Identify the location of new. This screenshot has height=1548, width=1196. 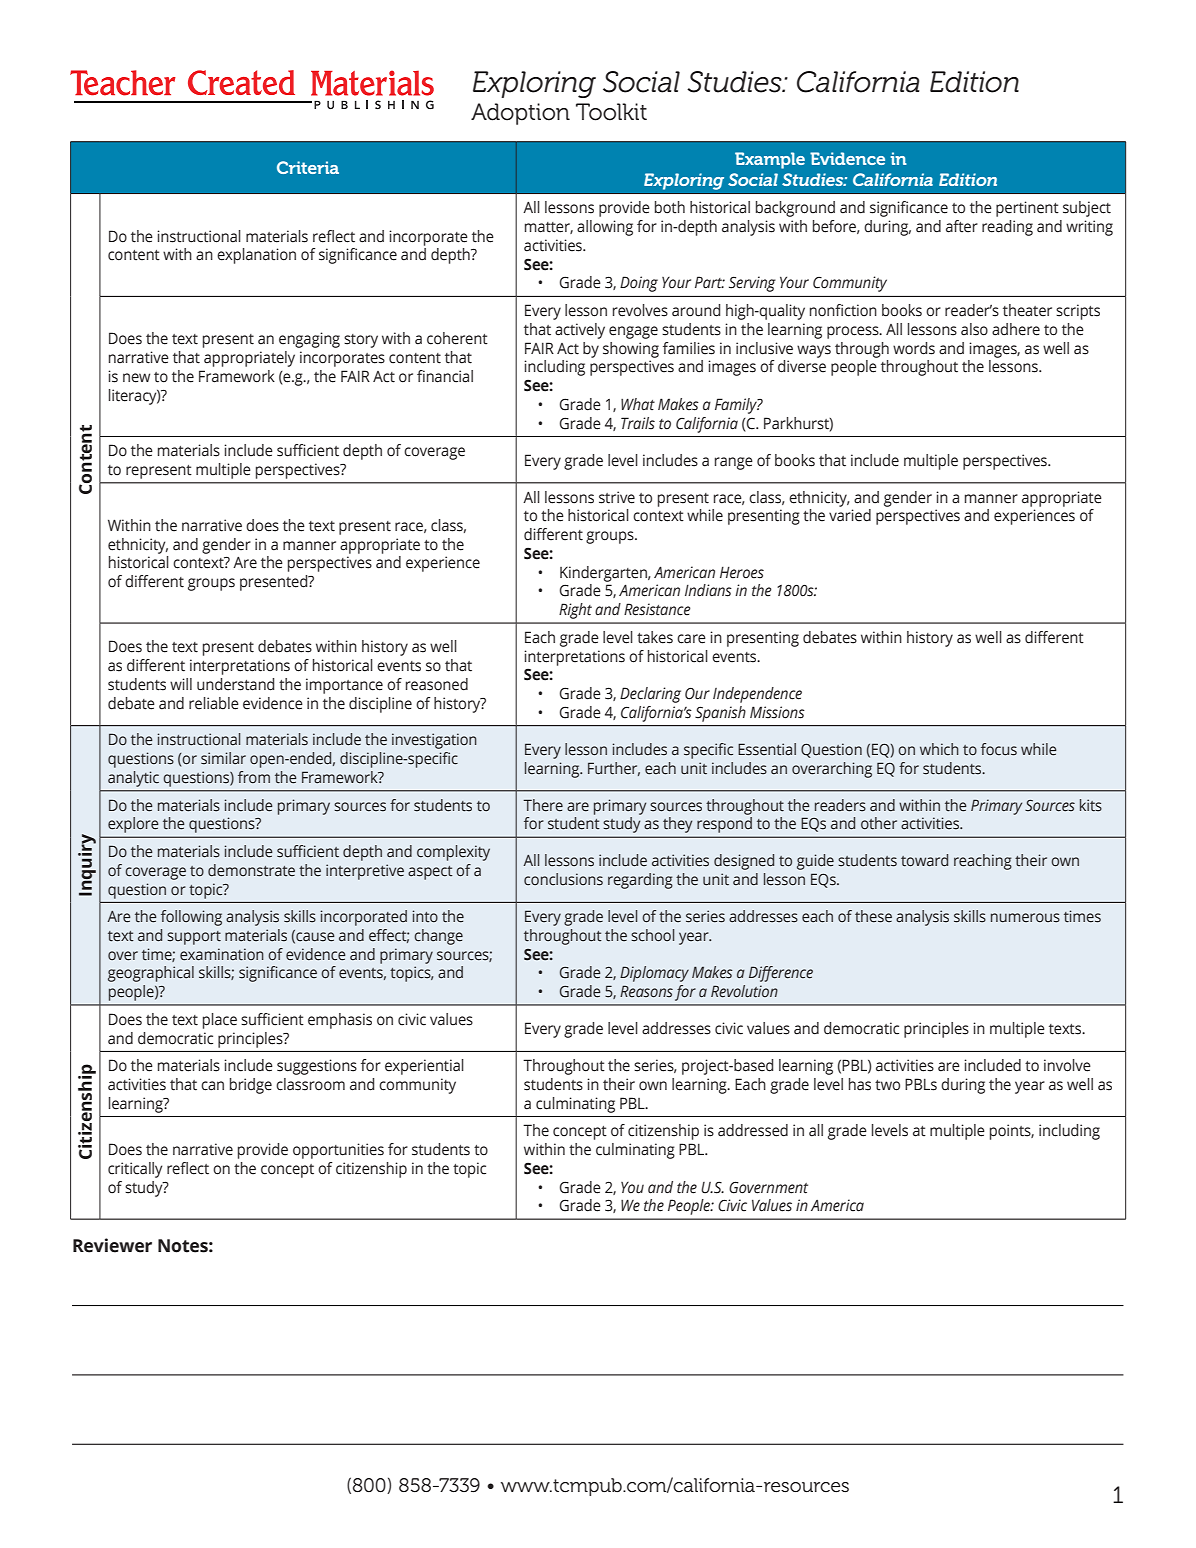
(136, 378).
